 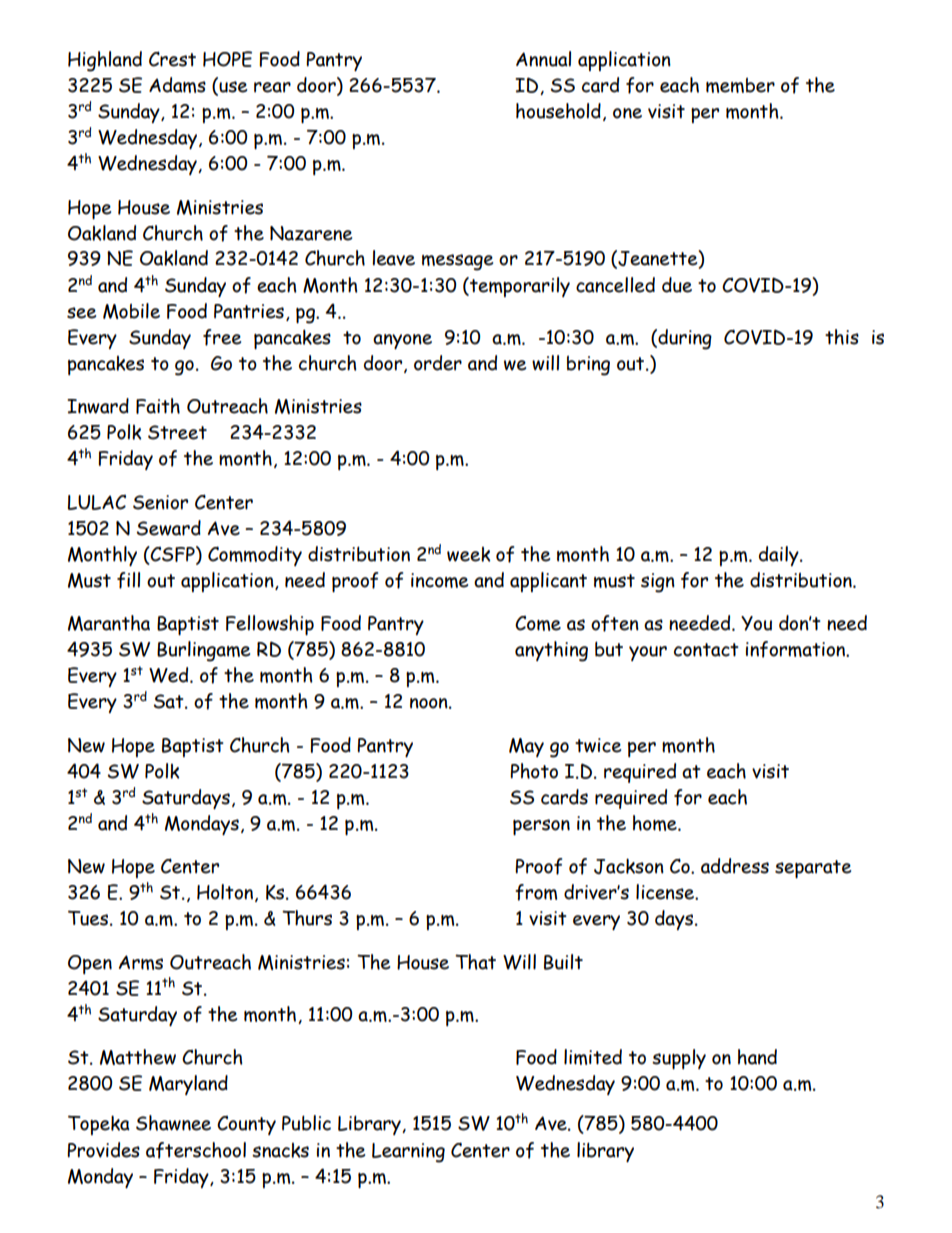 I want to click on Annual, so click(x=543, y=59).
